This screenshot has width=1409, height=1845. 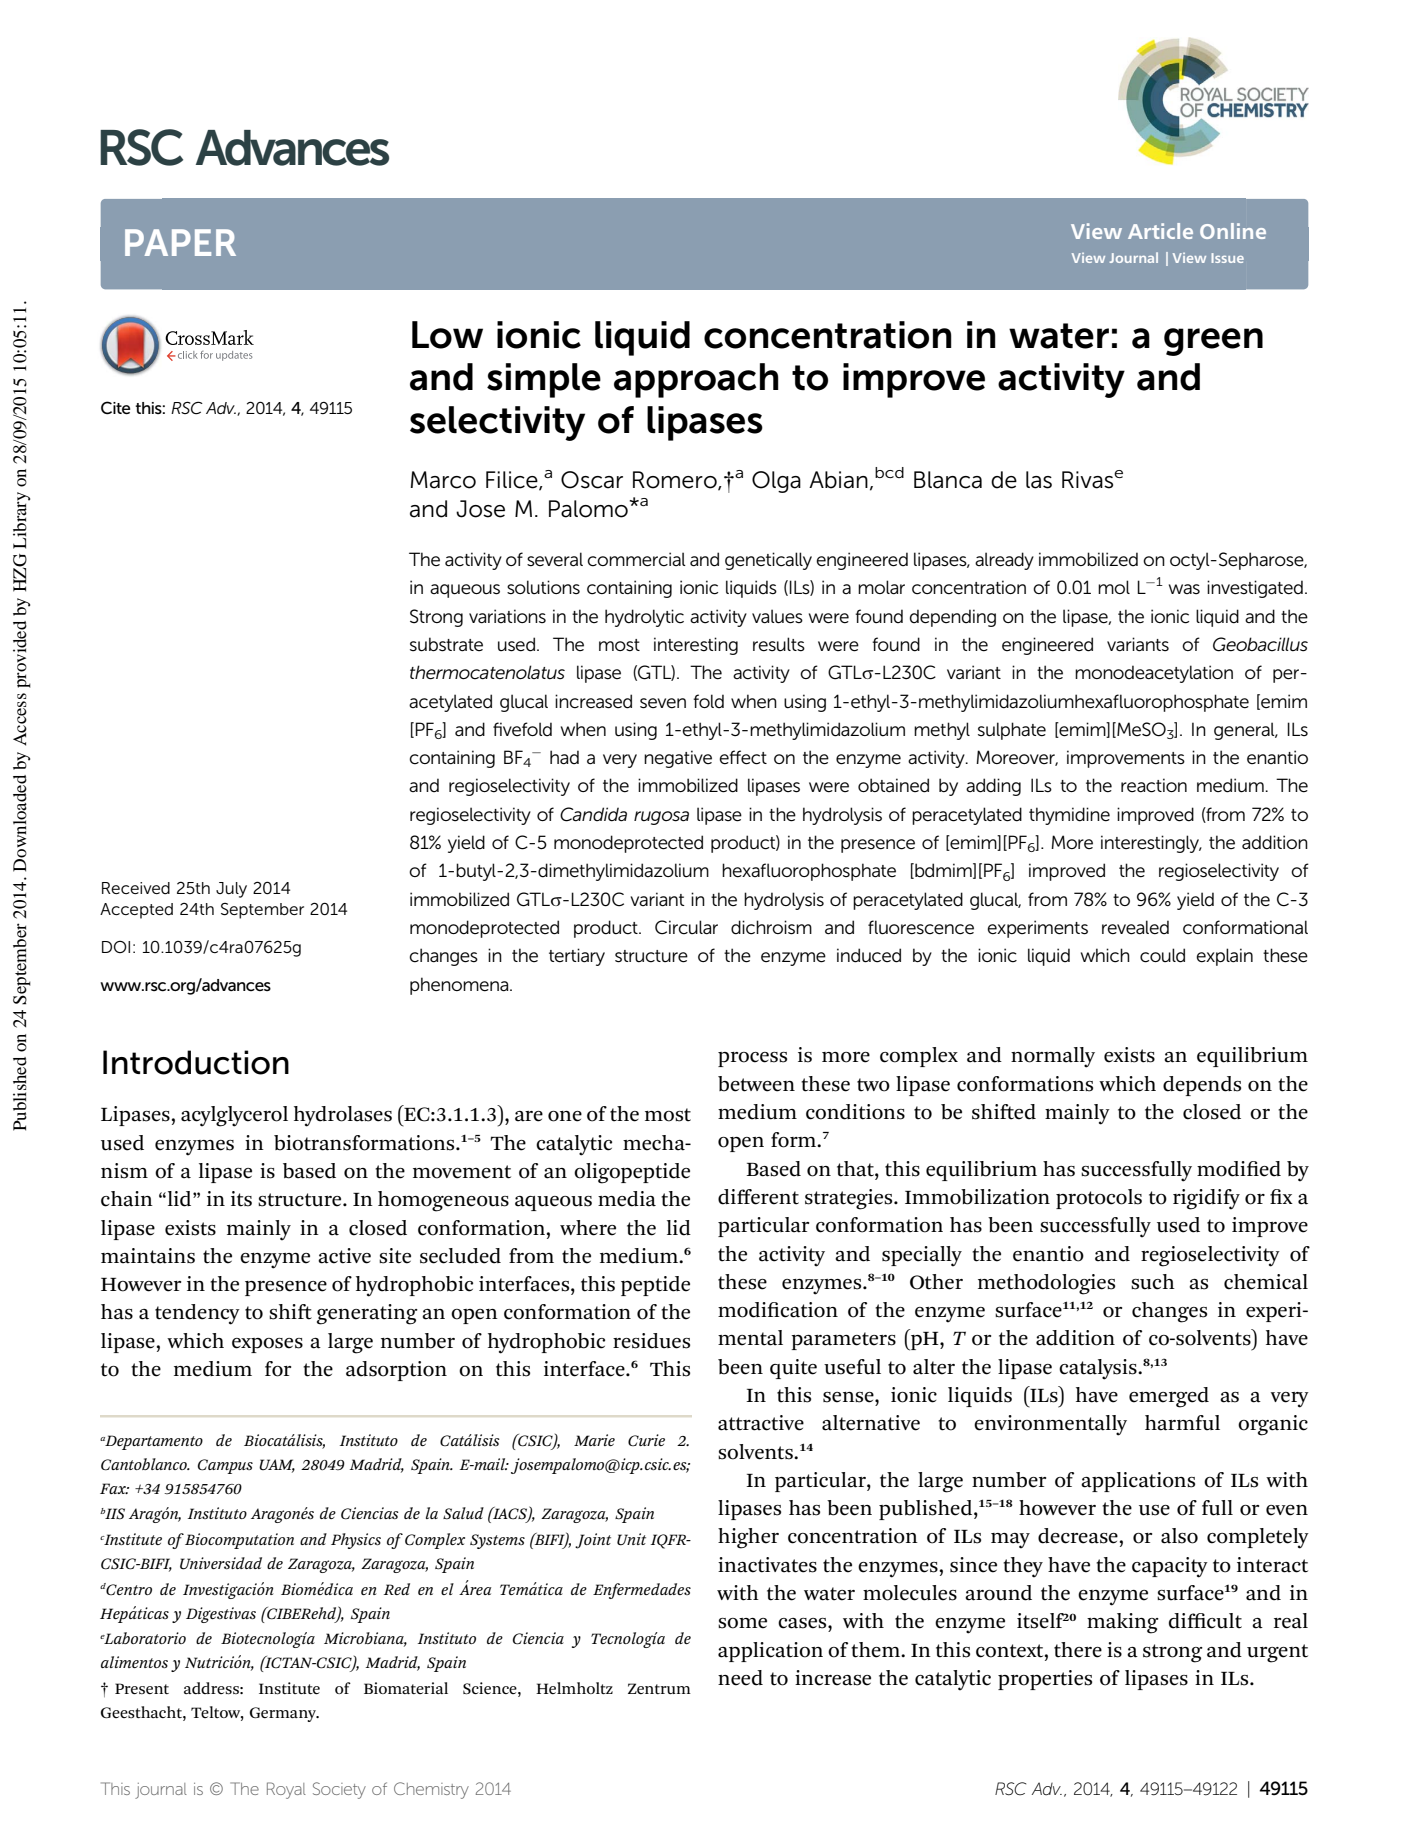 What do you see at coordinates (696, 380) in the screenshot?
I see `approach` at bounding box center [696, 380].
